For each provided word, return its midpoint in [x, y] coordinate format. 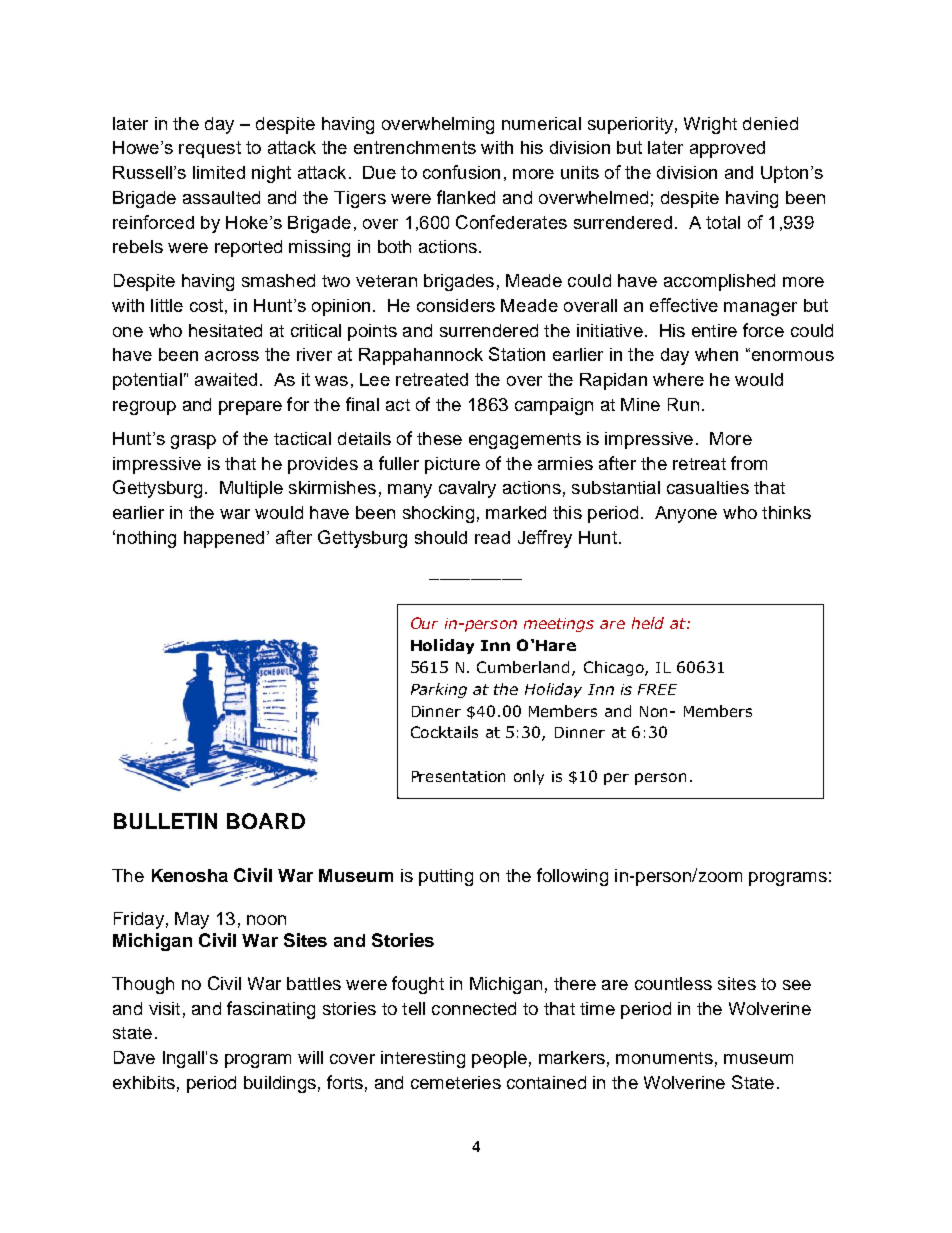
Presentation [458, 776]
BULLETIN [165, 821]
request [210, 149]
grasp [193, 442]
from [749, 463]
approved [727, 149]
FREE [657, 689]
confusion [461, 172]
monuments [664, 1058]
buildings [280, 1084]
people [499, 1059]
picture [452, 465]
